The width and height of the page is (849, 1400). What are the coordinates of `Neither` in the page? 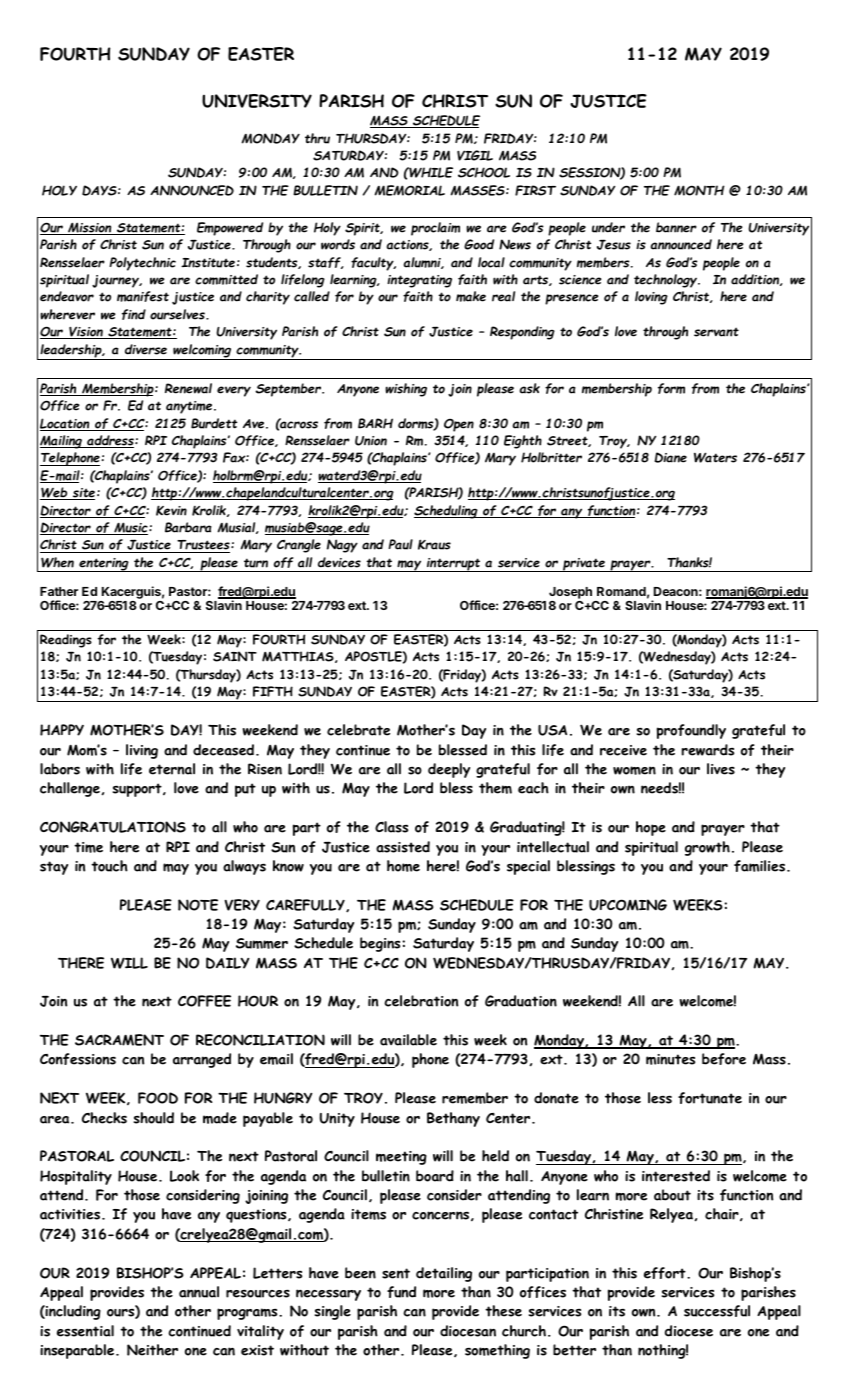 It's located at (152, 1350).
